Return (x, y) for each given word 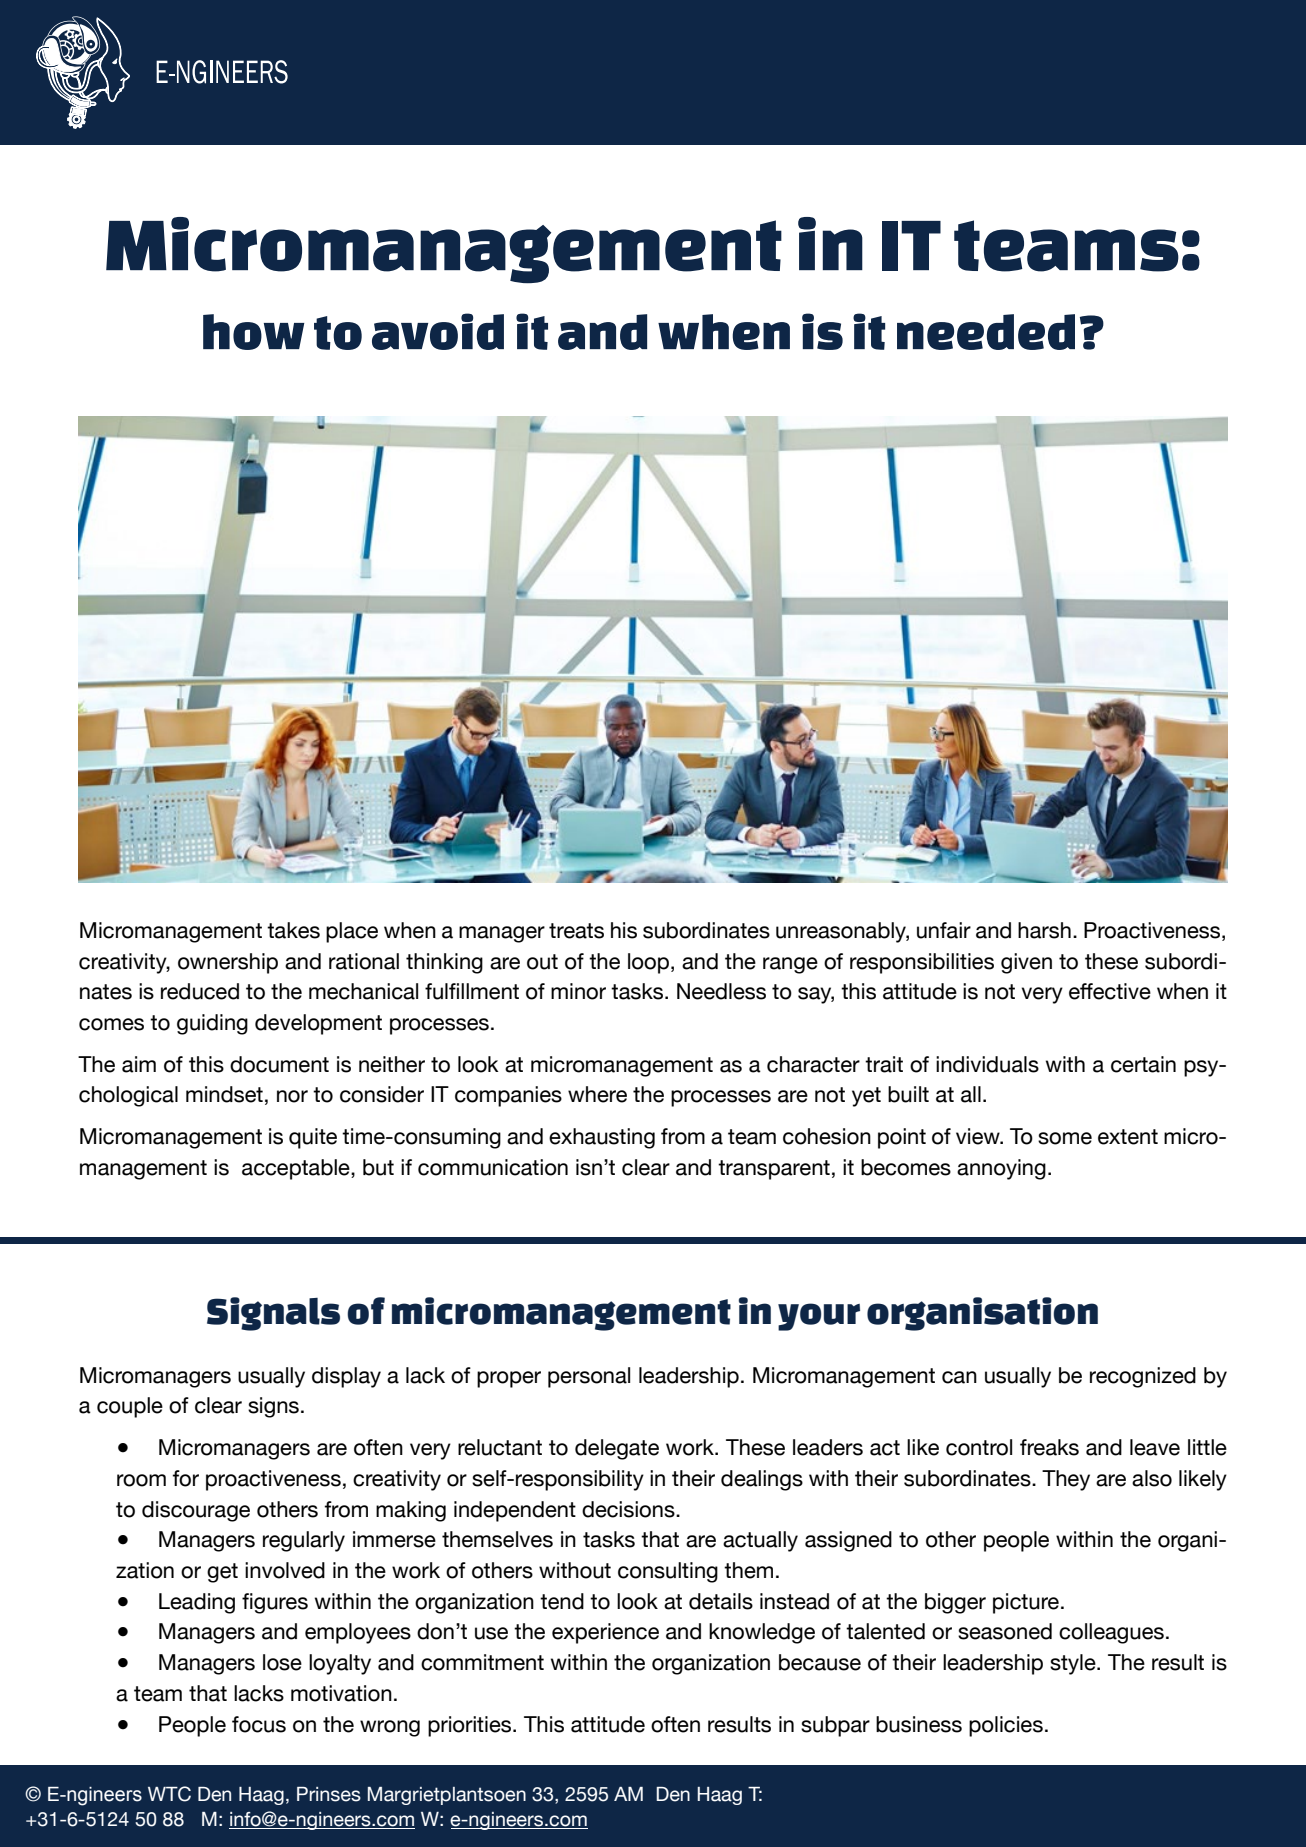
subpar (835, 1726)
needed (986, 332)
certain (1143, 1064)
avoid (438, 331)
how (253, 332)
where (597, 1094)
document (279, 1064)
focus (259, 1724)
